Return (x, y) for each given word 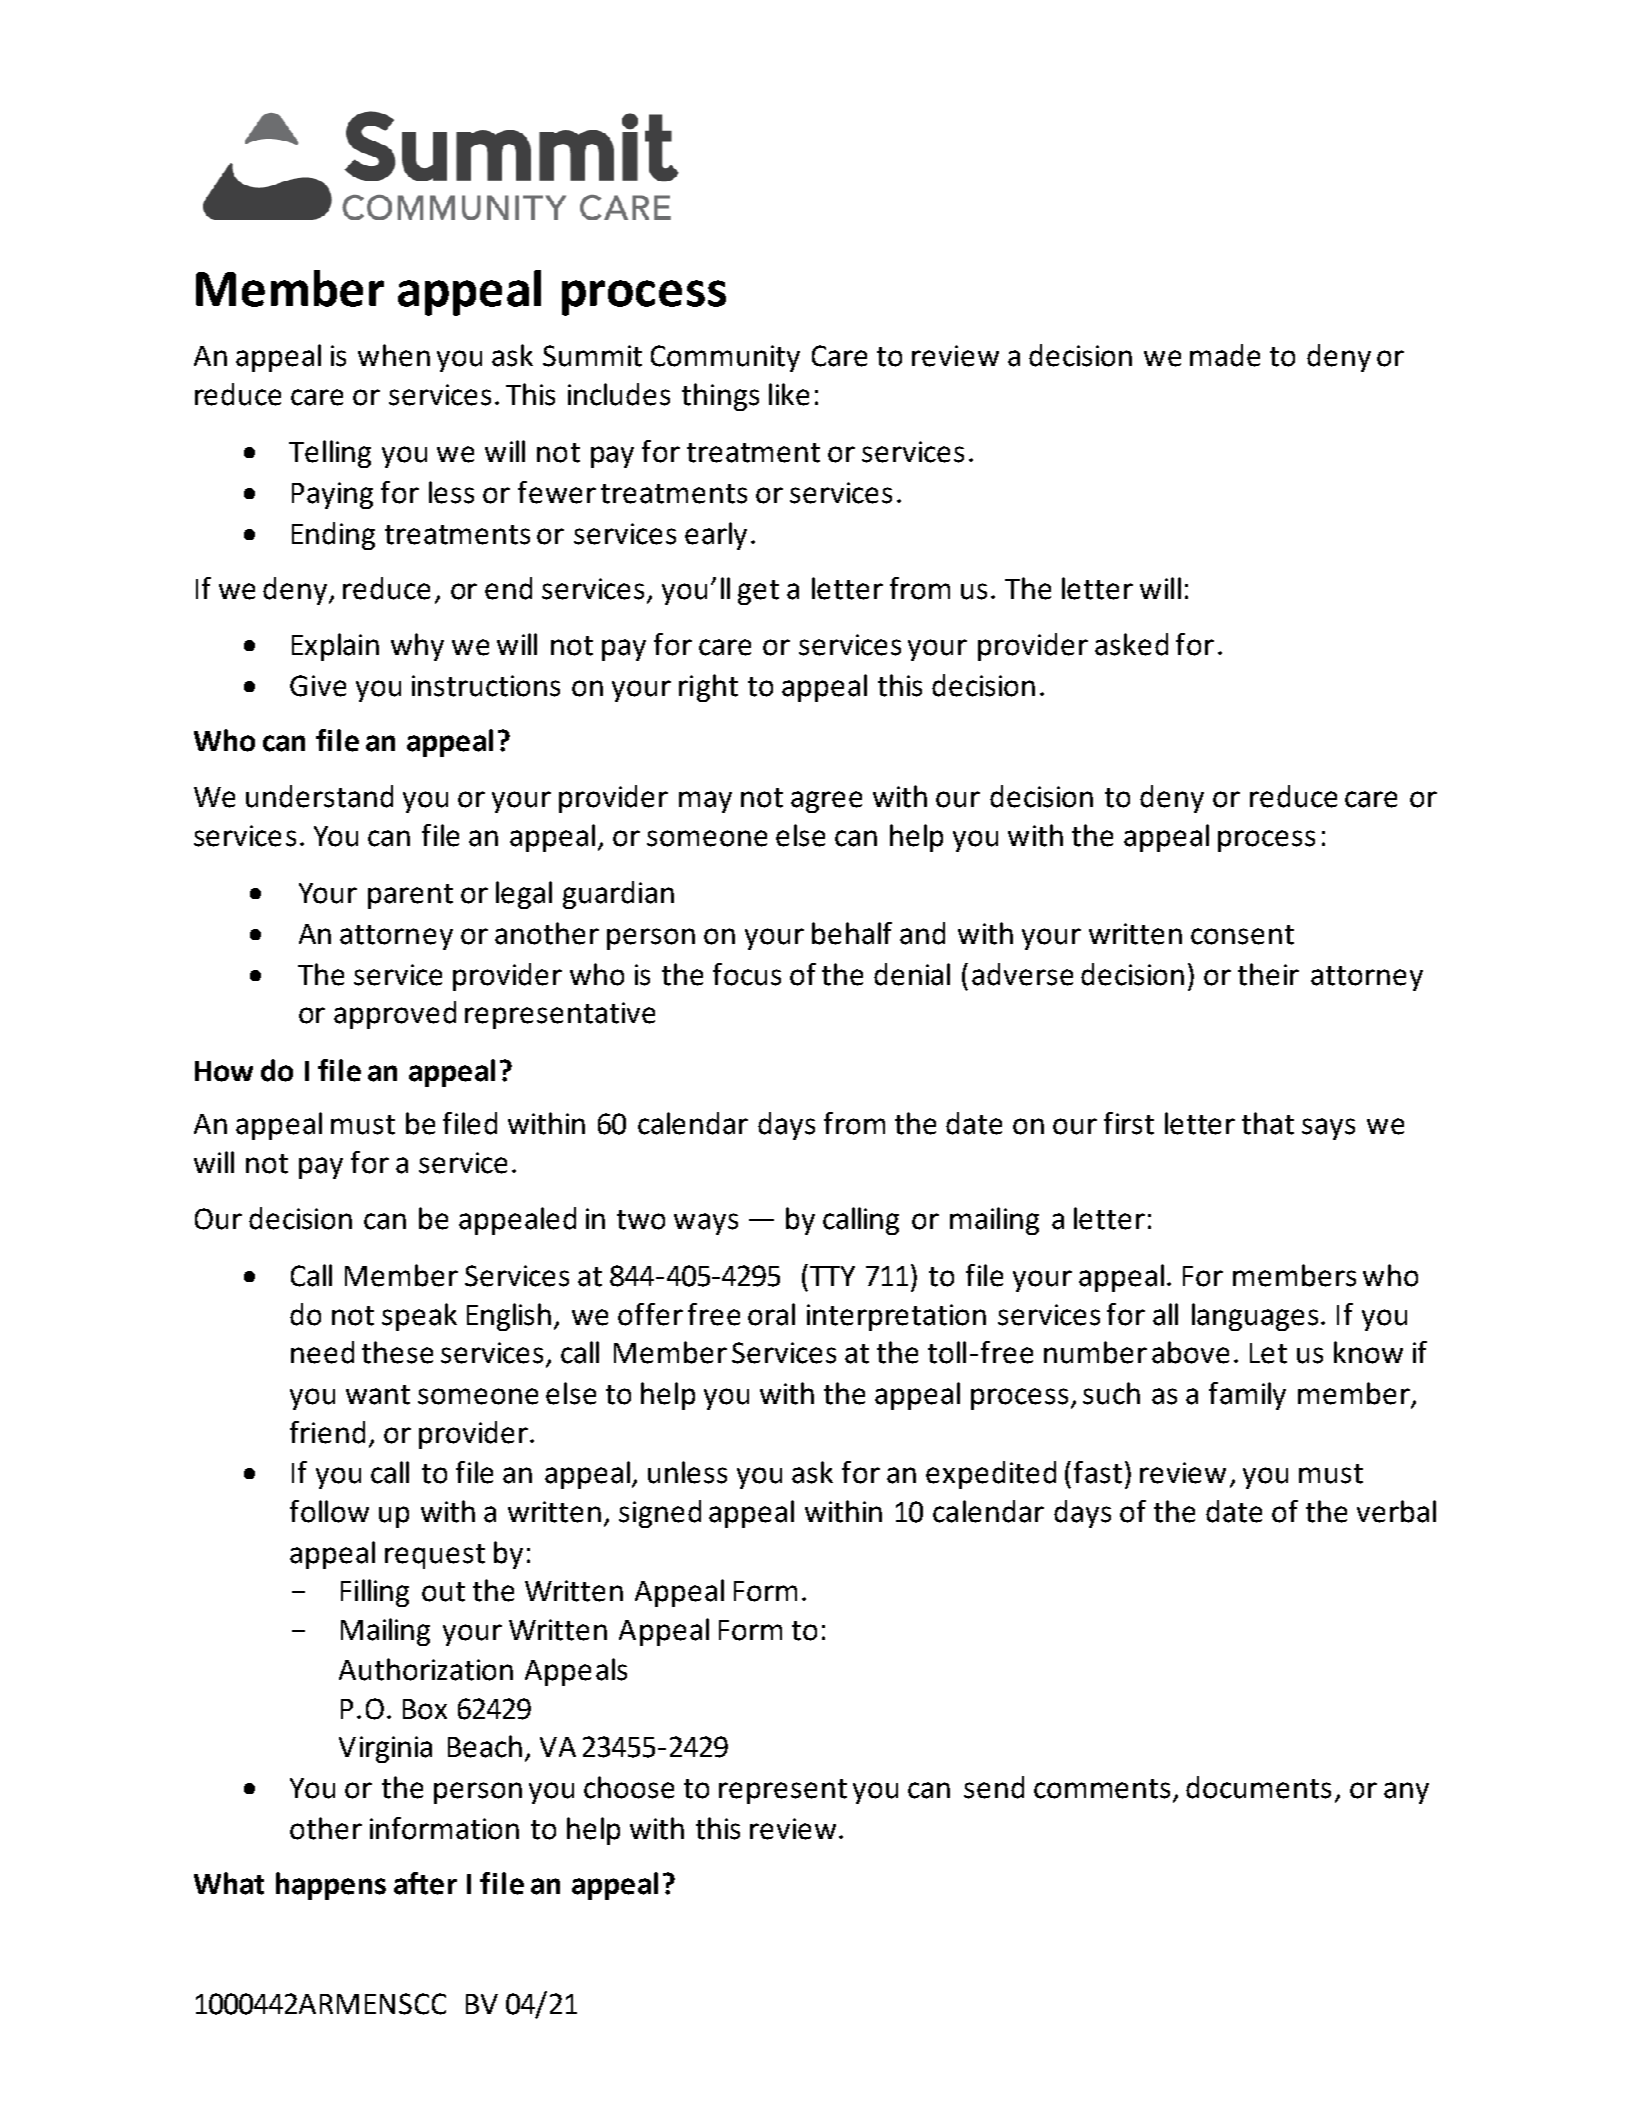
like (789, 394)
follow (329, 1511)
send (994, 1787)
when (394, 355)
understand (319, 796)
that (1268, 1123)
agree (826, 802)
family (1247, 1396)
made (1225, 355)
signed (660, 1514)
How (224, 1071)
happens (331, 1886)
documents (1258, 1787)
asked (1131, 644)
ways (706, 1224)
